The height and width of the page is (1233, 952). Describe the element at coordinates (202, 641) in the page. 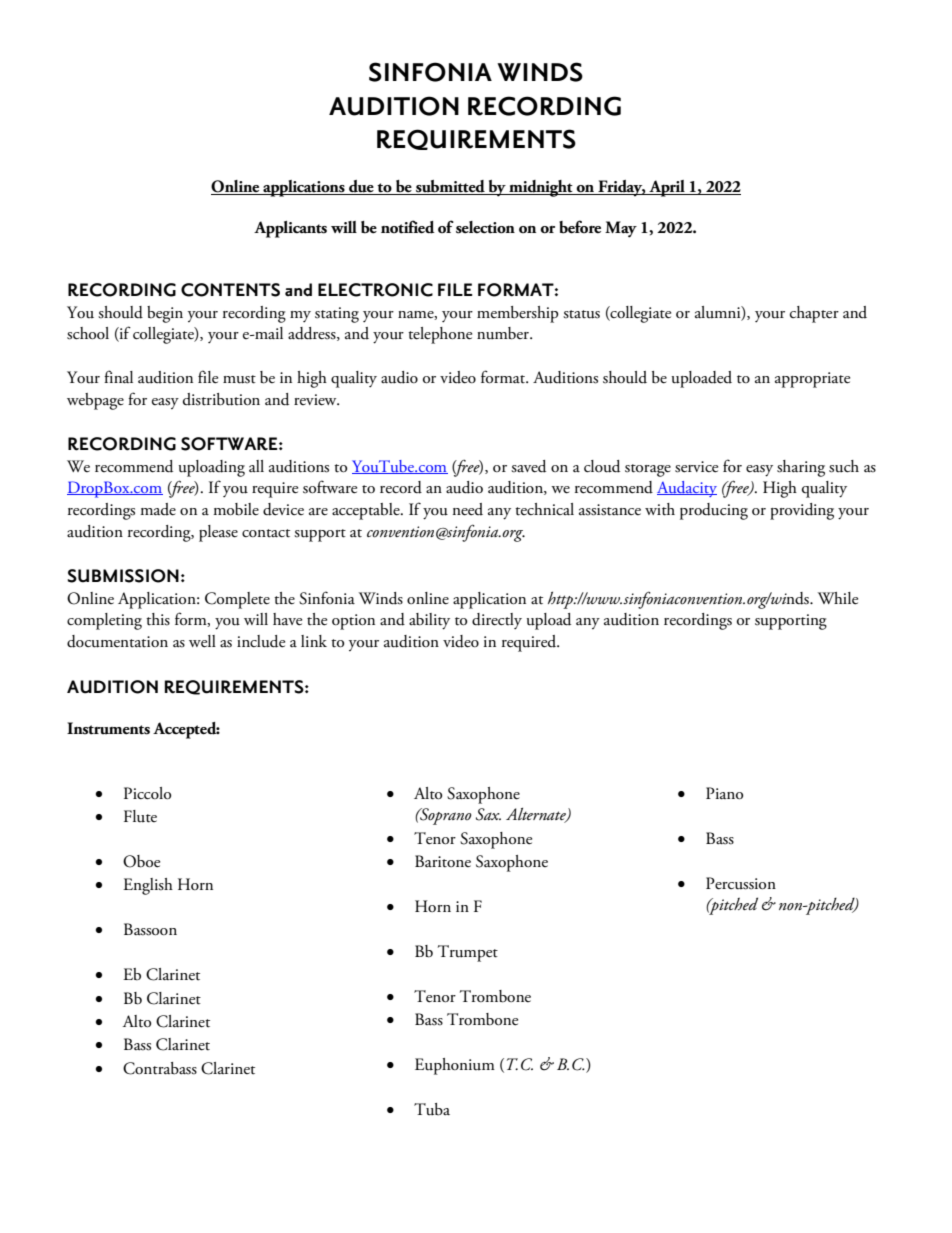

I see `well` at that location.
